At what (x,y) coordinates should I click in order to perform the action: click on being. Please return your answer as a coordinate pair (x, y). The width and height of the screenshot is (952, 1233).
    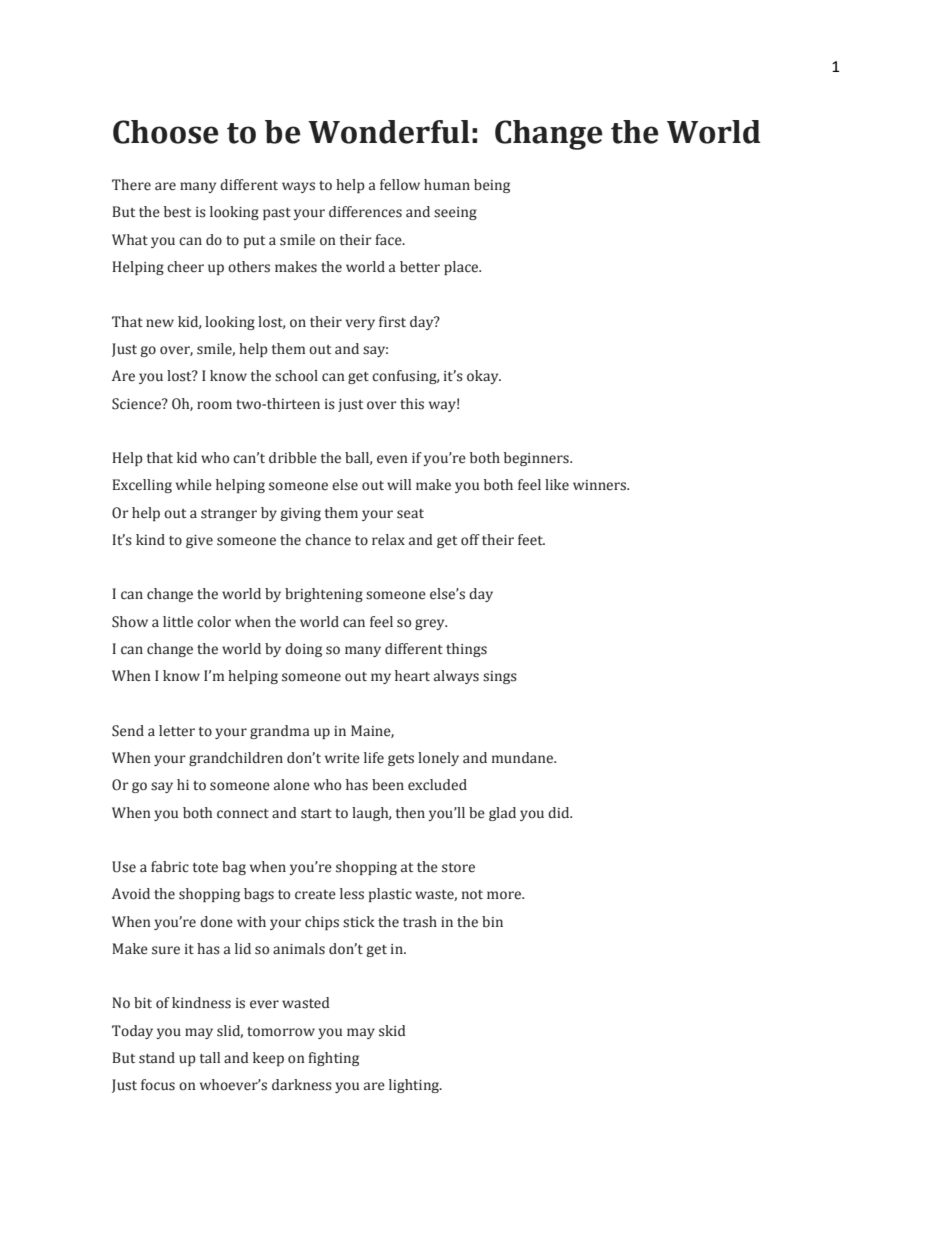
    Looking at the image, I should click on (492, 186).
